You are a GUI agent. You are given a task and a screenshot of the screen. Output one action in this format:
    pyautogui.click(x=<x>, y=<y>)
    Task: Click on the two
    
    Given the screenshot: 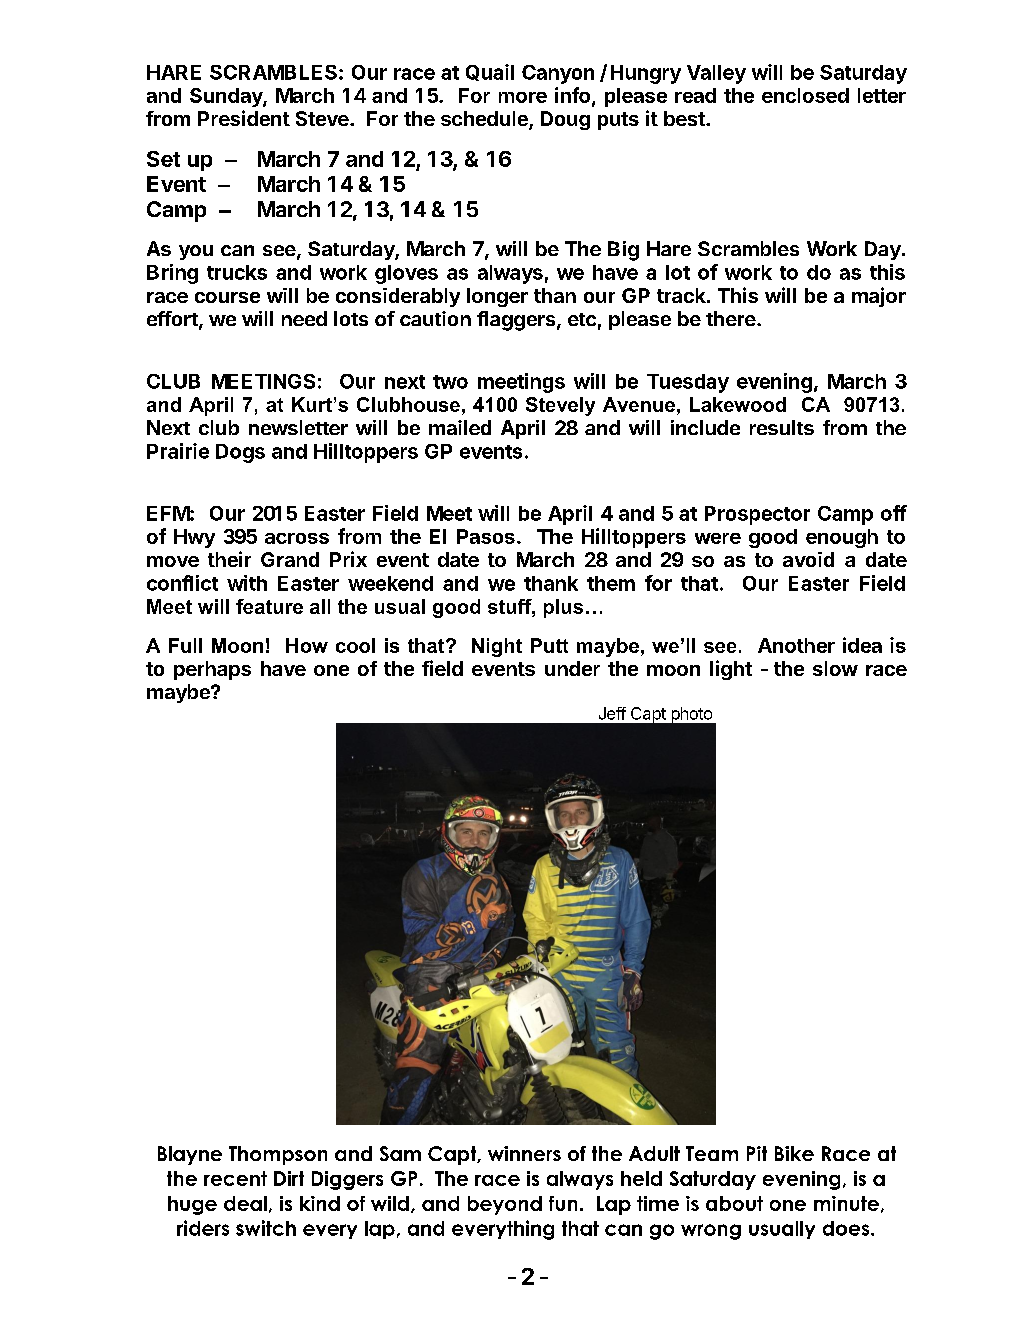 What is the action you would take?
    pyautogui.click(x=450, y=382)
